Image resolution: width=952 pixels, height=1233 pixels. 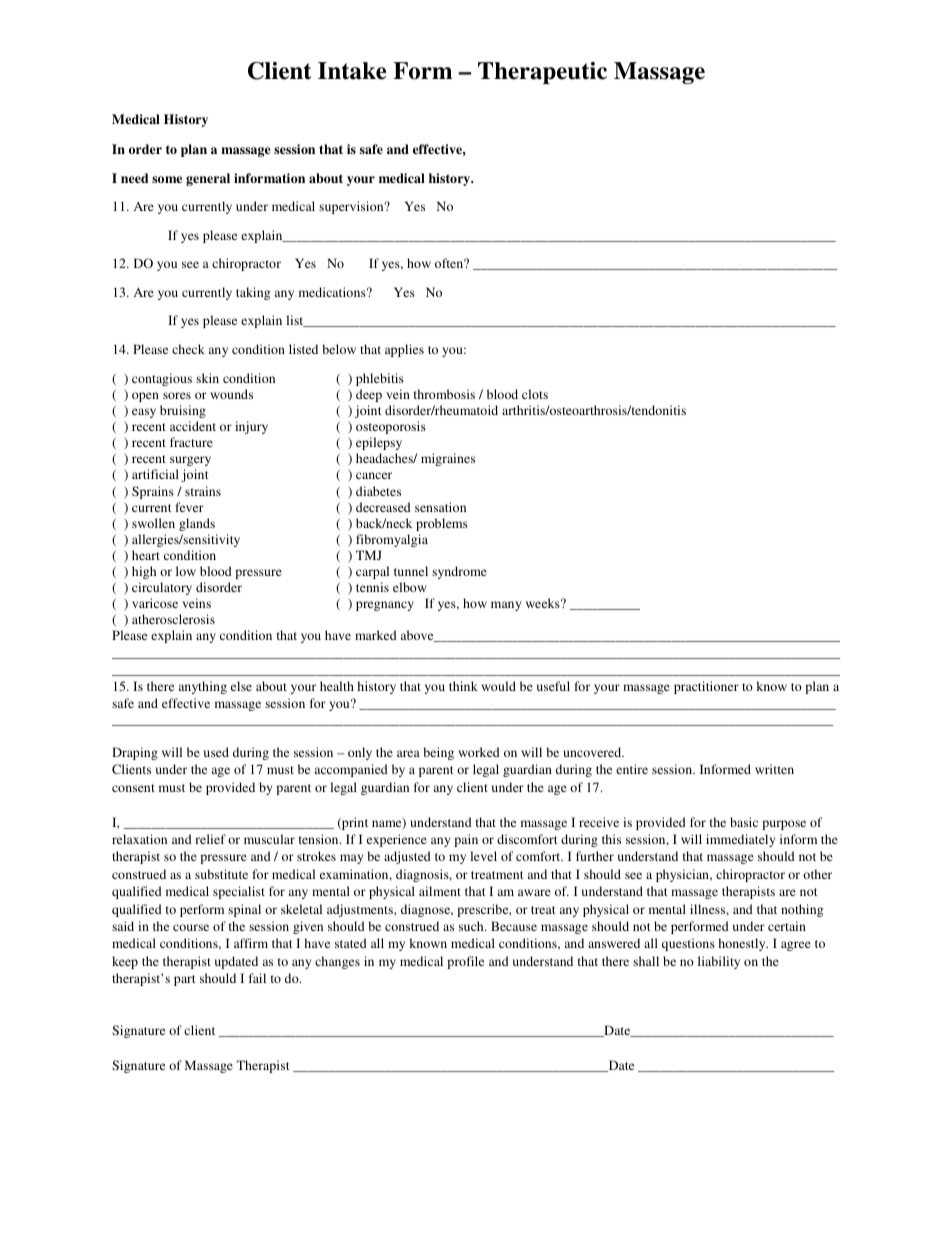 I want to click on course, so click(x=191, y=927).
